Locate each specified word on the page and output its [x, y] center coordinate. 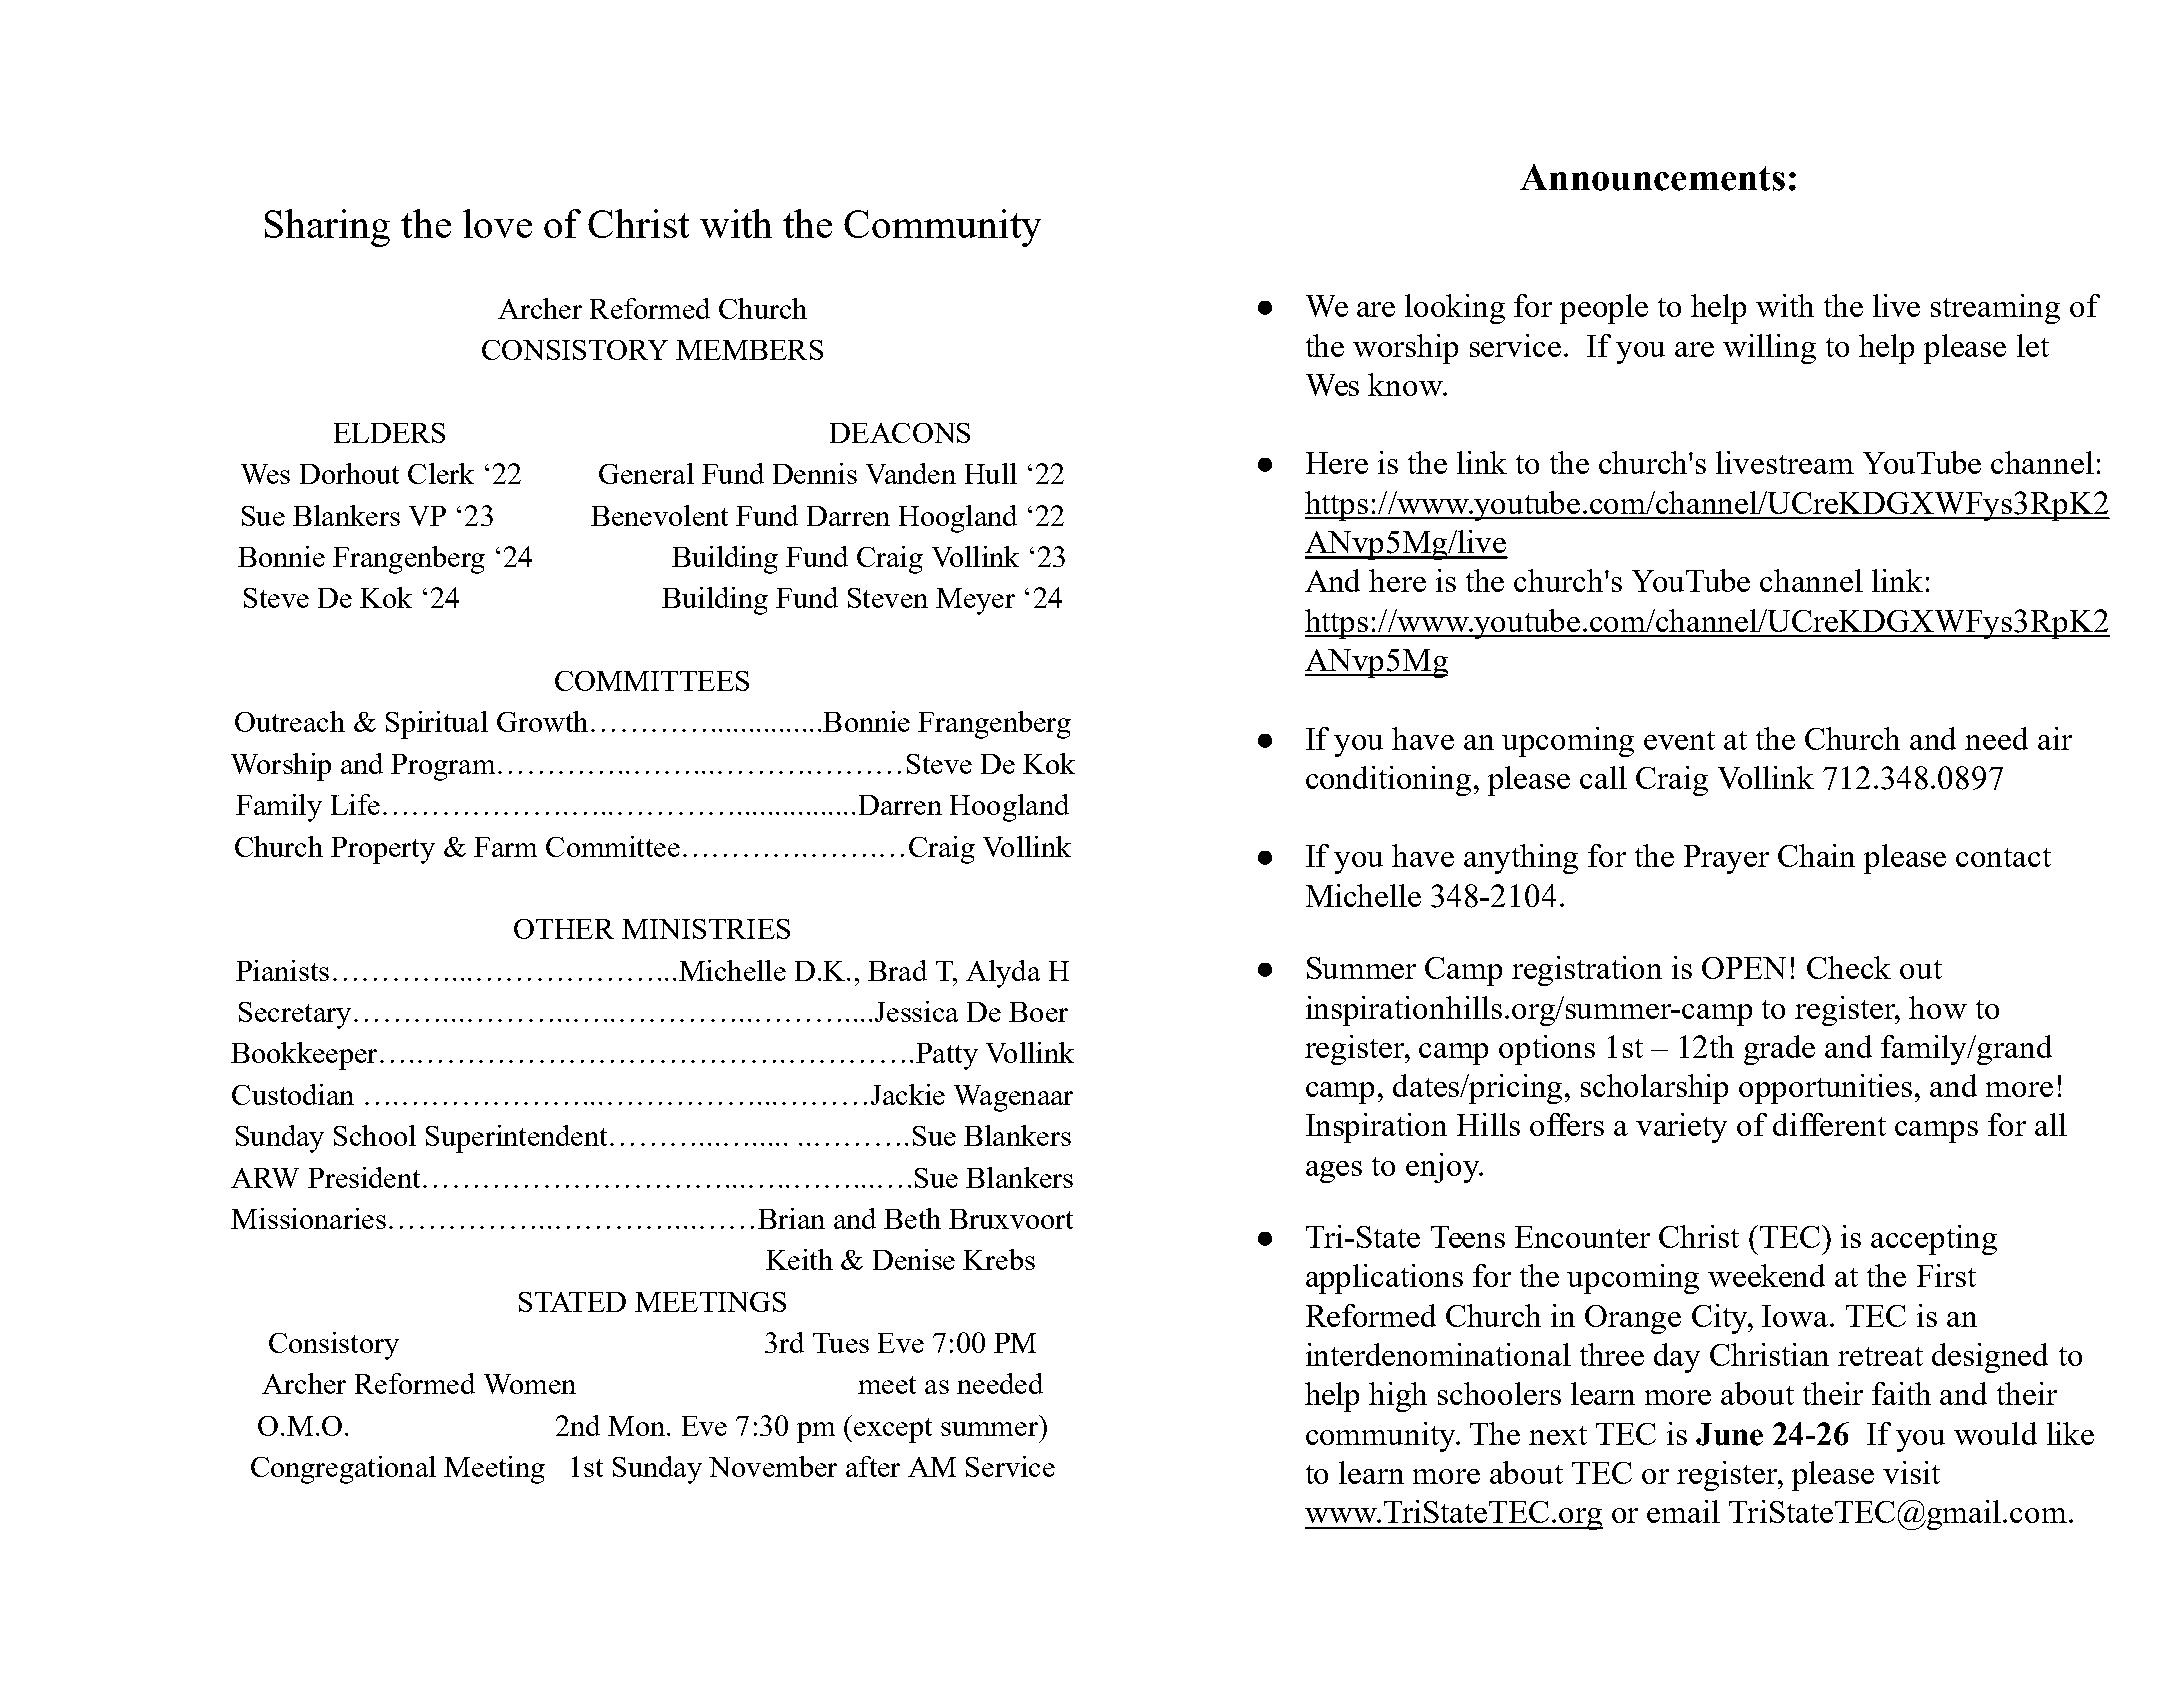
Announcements [1652, 177]
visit [1911, 1472]
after [873, 1466]
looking [1455, 309]
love [497, 223]
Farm [505, 847]
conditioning [1388, 781]
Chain [1816, 855]
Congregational [343, 1470]
